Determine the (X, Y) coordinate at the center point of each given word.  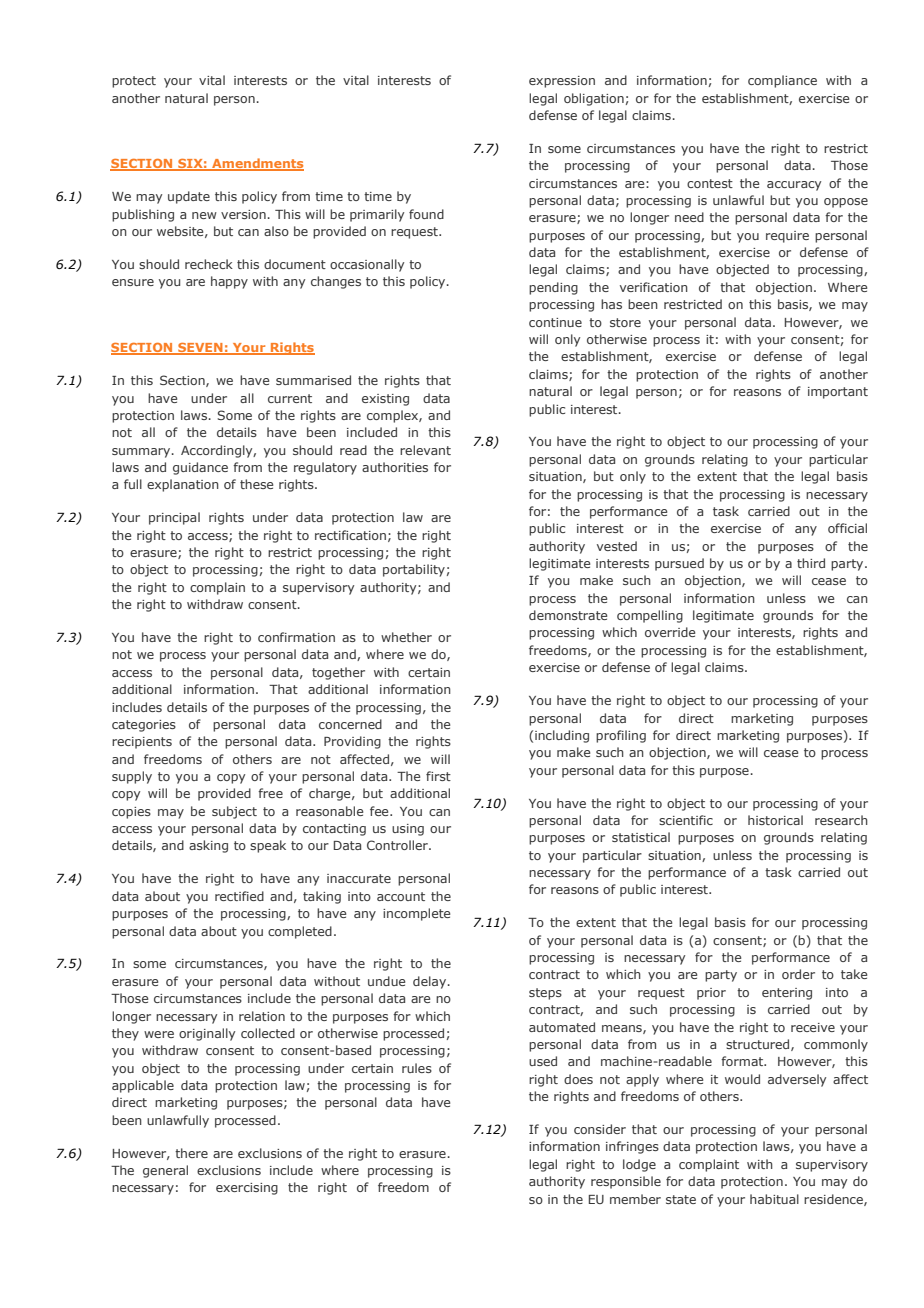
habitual (774, 1199)
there (191, 1153)
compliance (782, 81)
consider (600, 1129)
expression (562, 82)
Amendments (257, 164)
